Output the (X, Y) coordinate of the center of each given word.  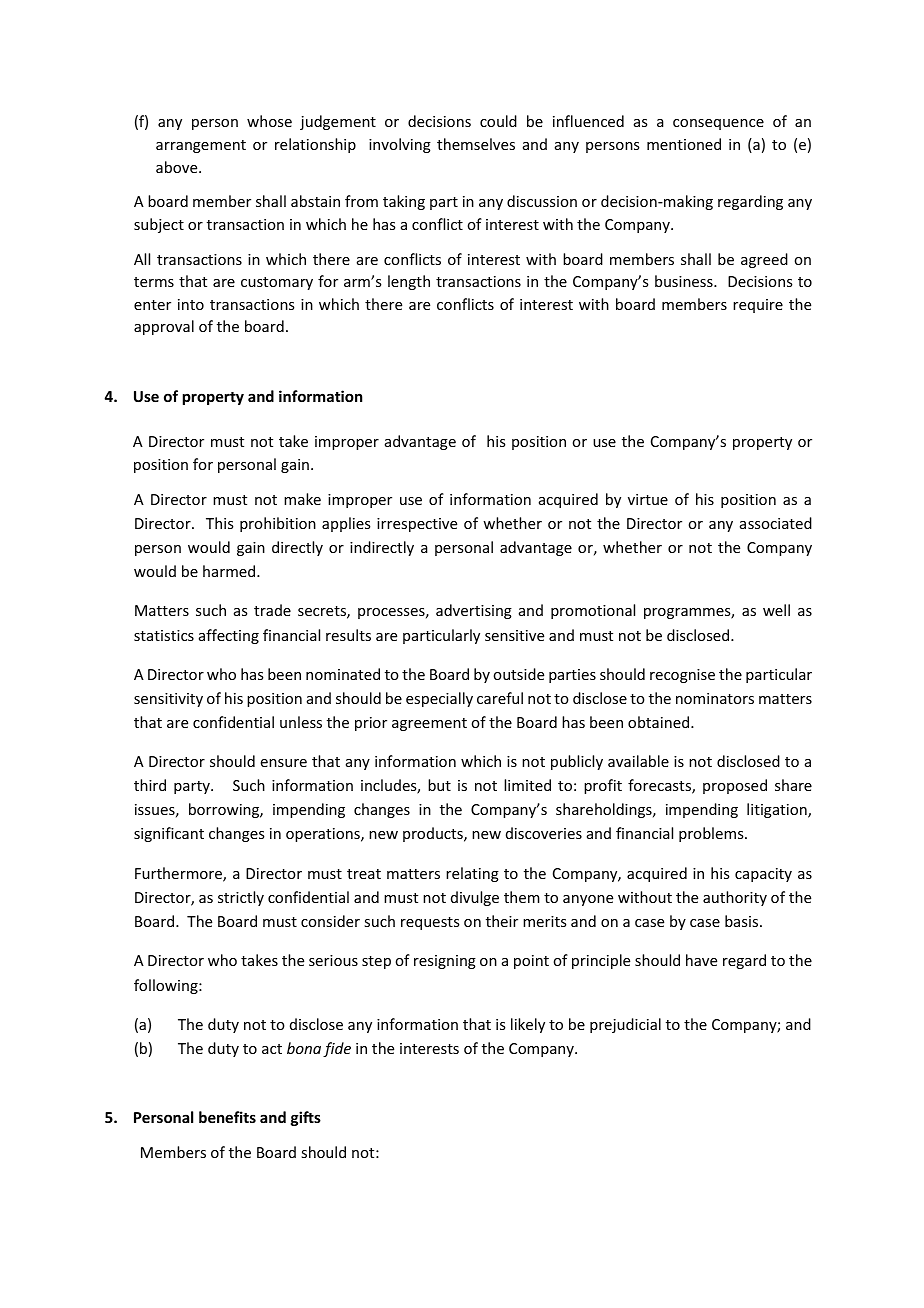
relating (472, 874)
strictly (241, 898)
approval (164, 327)
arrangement (201, 146)
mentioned (684, 144)
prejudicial (625, 1025)
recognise (682, 676)
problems (712, 834)
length (409, 282)
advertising (474, 611)
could (498, 121)
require (758, 306)
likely (528, 1025)
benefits (227, 1117)
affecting (229, 636)
